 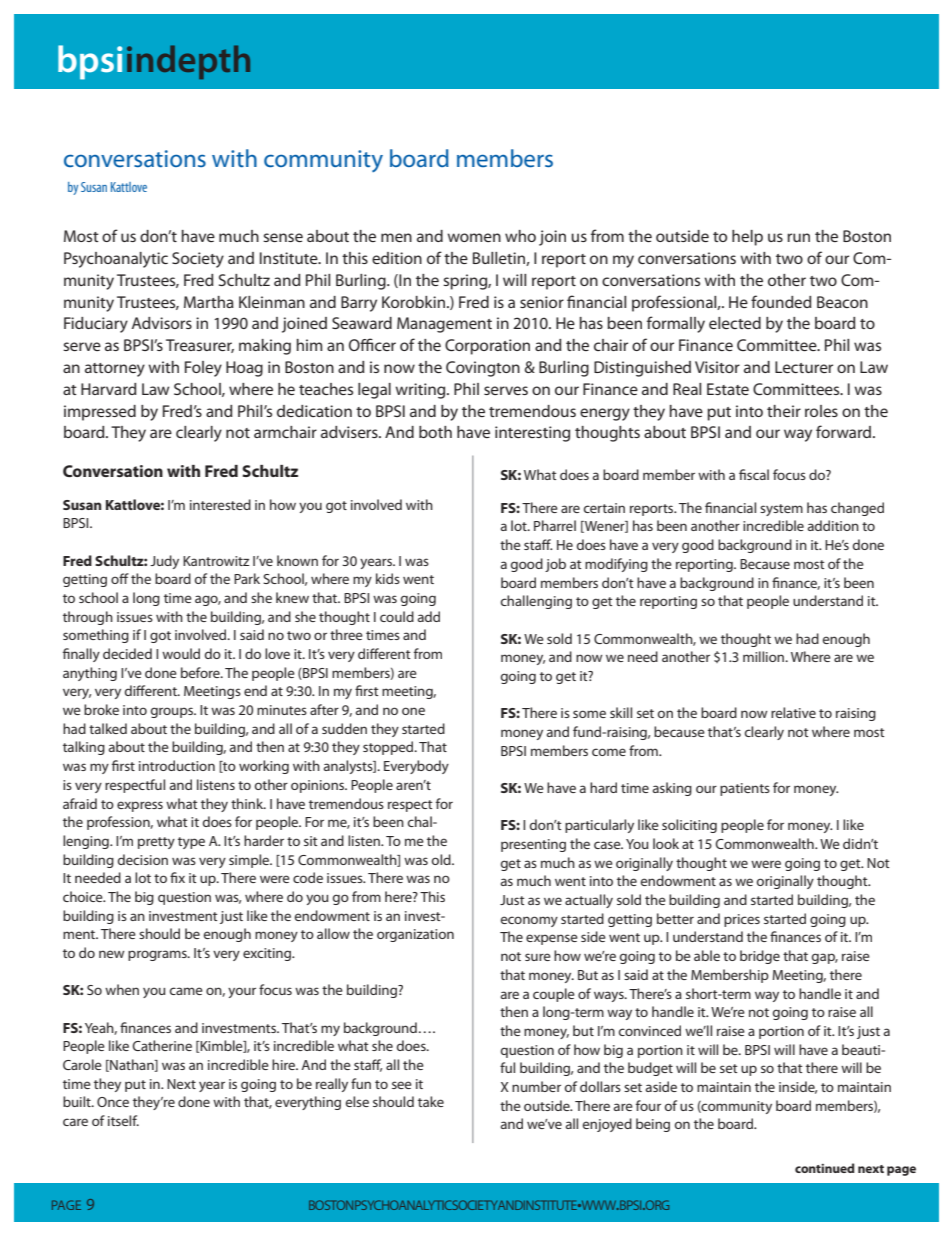 What do you see at coordinates (747, 238) in the screenshot?
I see `help` at bounding box center [747, 238].
